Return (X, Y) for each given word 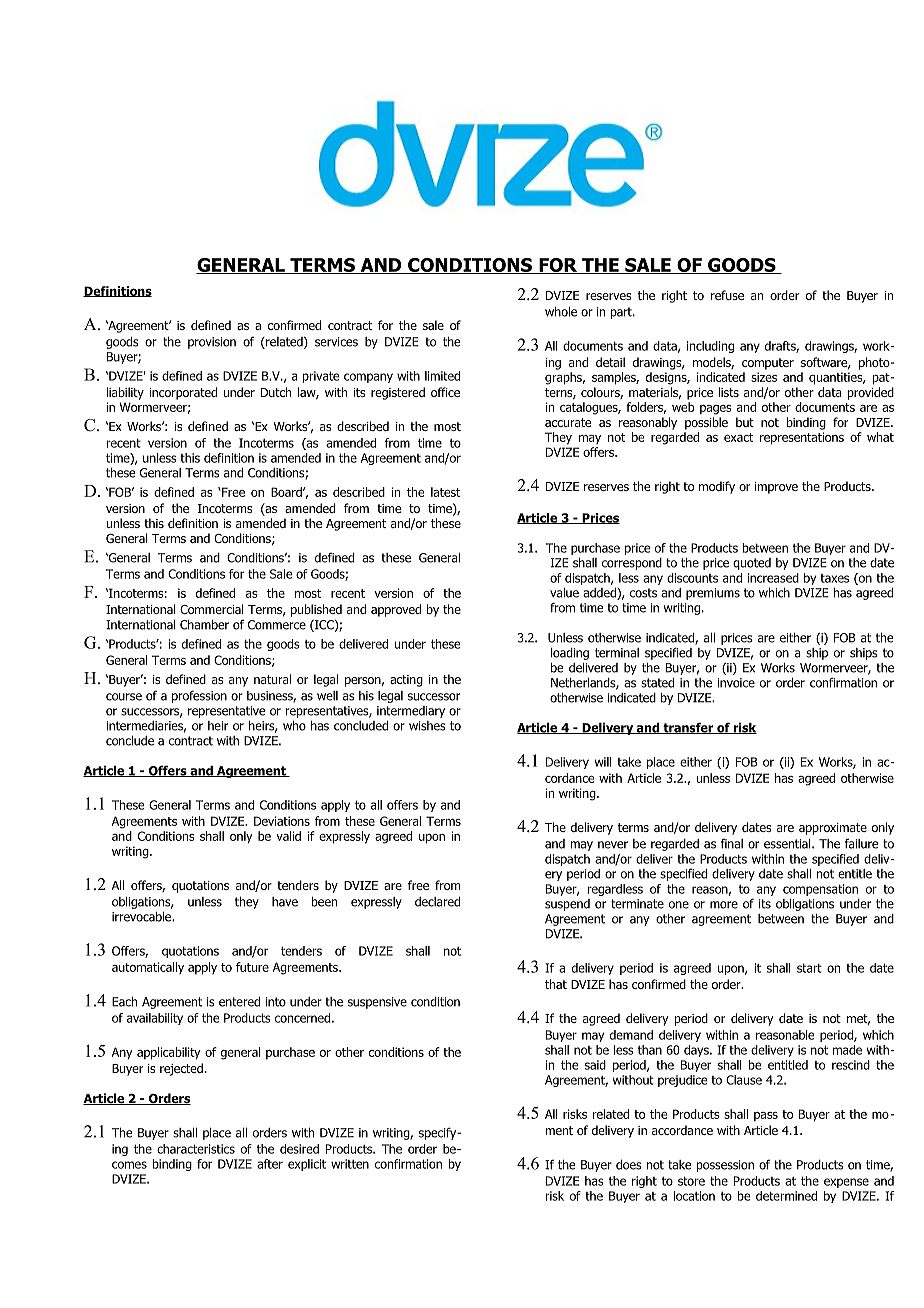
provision (212, 343)
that (556, 984)
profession (199, 696)
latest (445, 492)
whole (561, 312)
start (809, 968)
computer (768, 364)
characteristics (196, 1149)
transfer (688, 728)
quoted (752, 564)
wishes (427, 726)
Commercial (212, 609)
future (252, 967)
